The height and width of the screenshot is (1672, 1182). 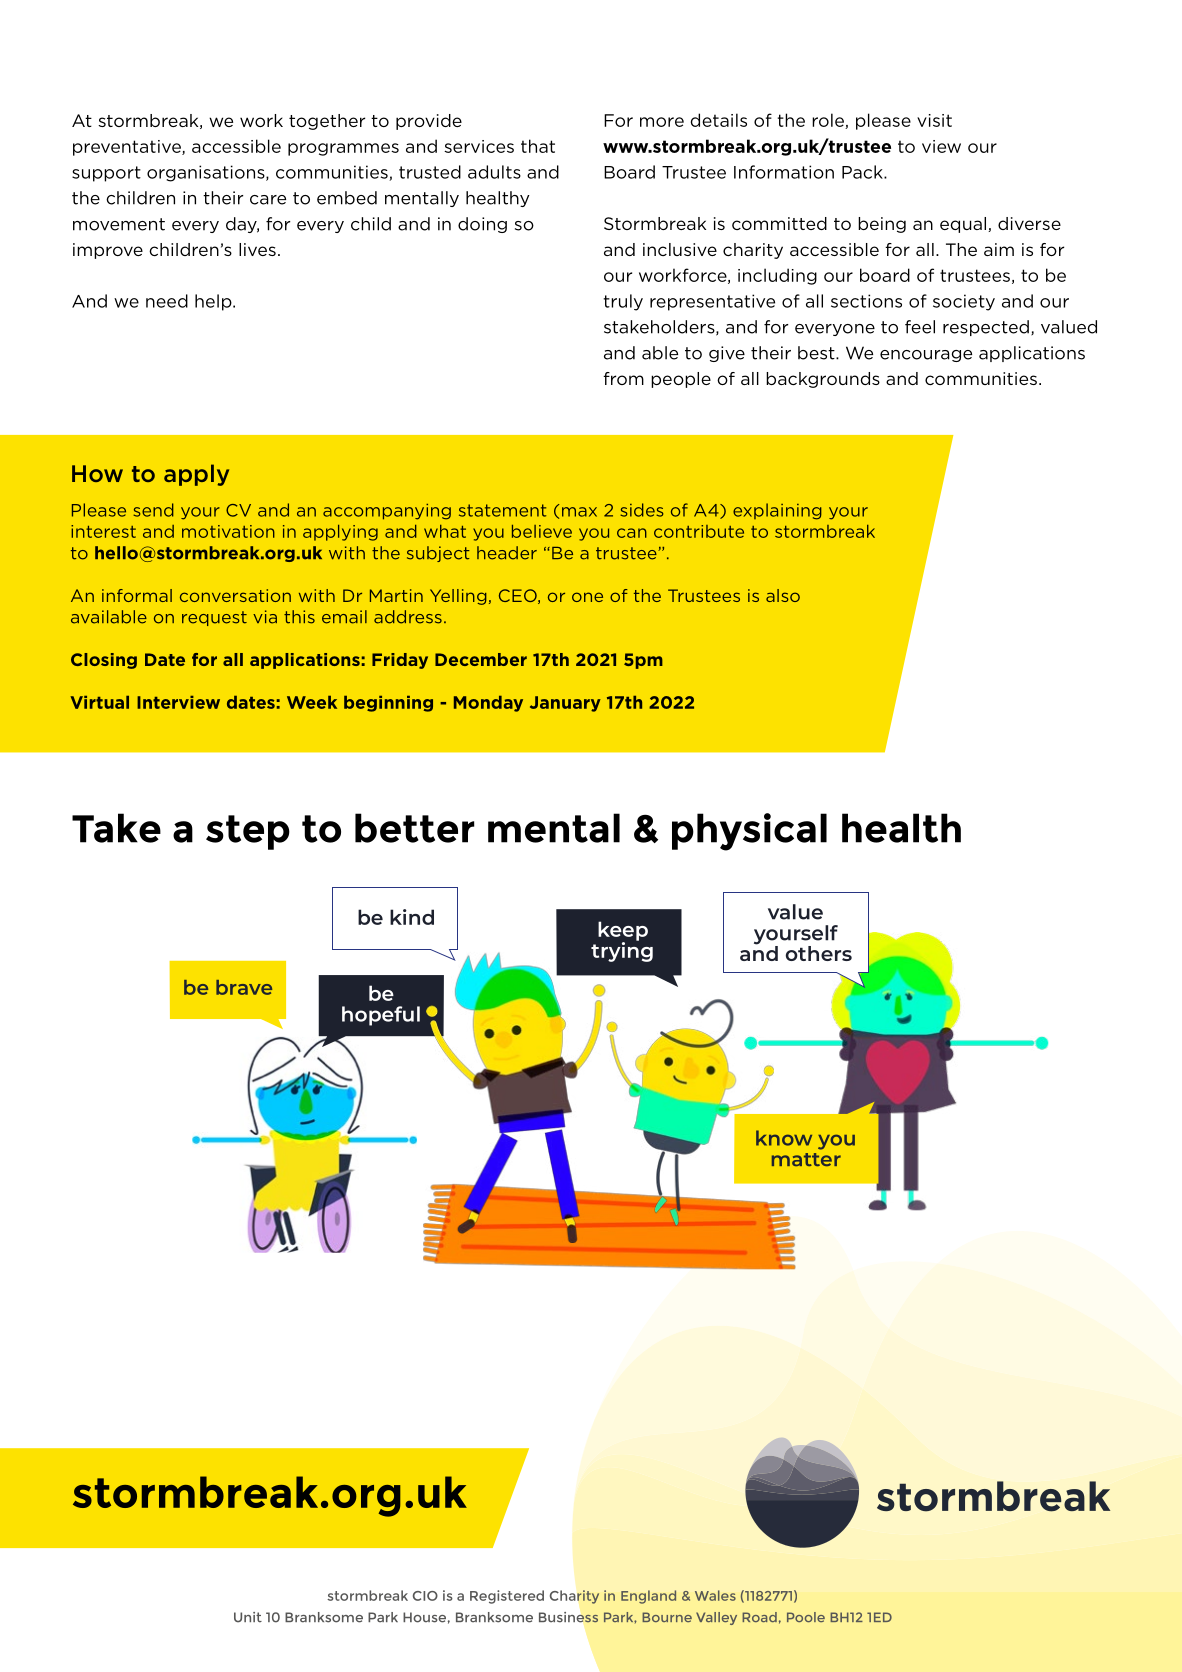 I want to click on keep, so click(x=623, y=932).
